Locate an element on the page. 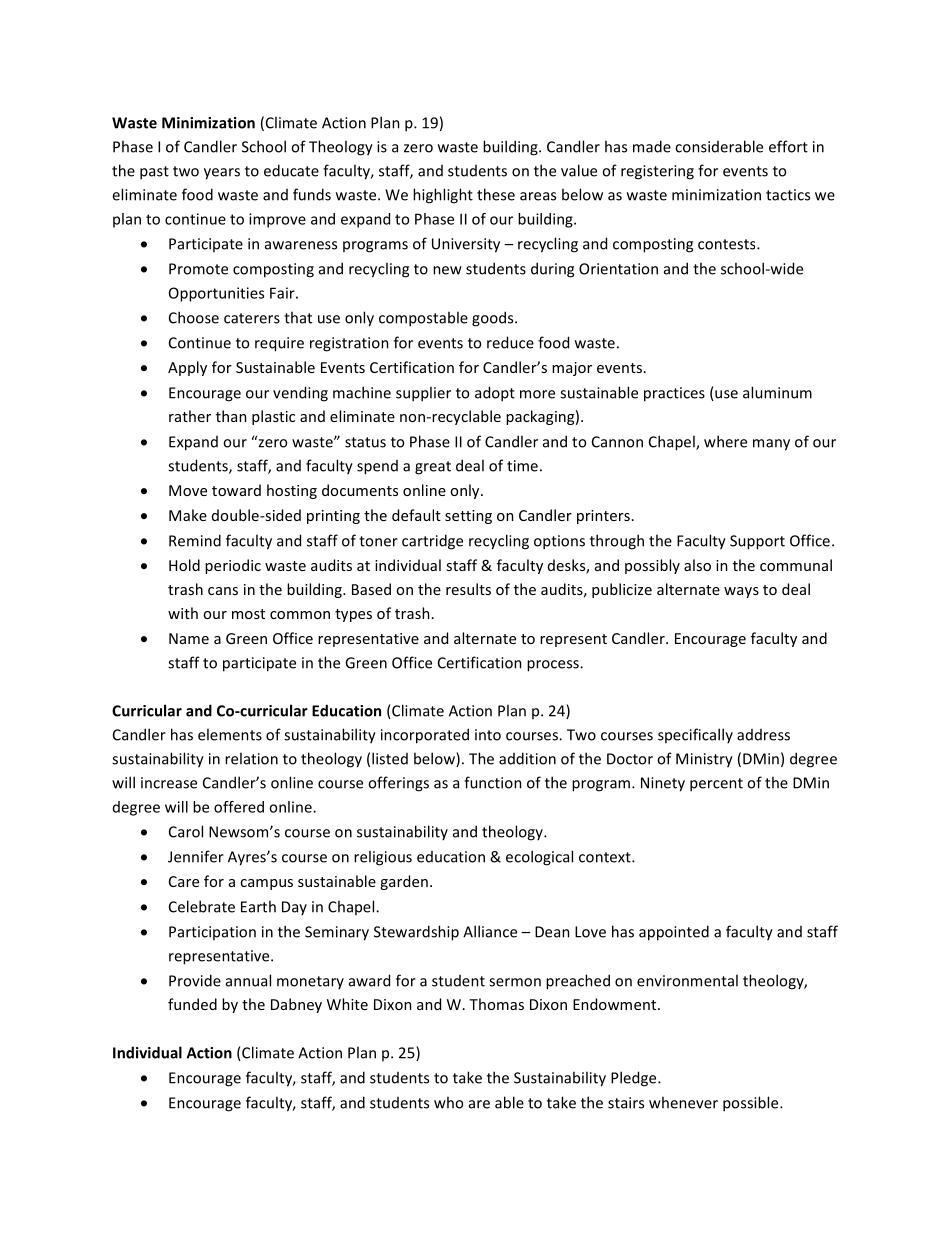 The image size is (952, 1233). registering is located at coordinates (657, 172).
